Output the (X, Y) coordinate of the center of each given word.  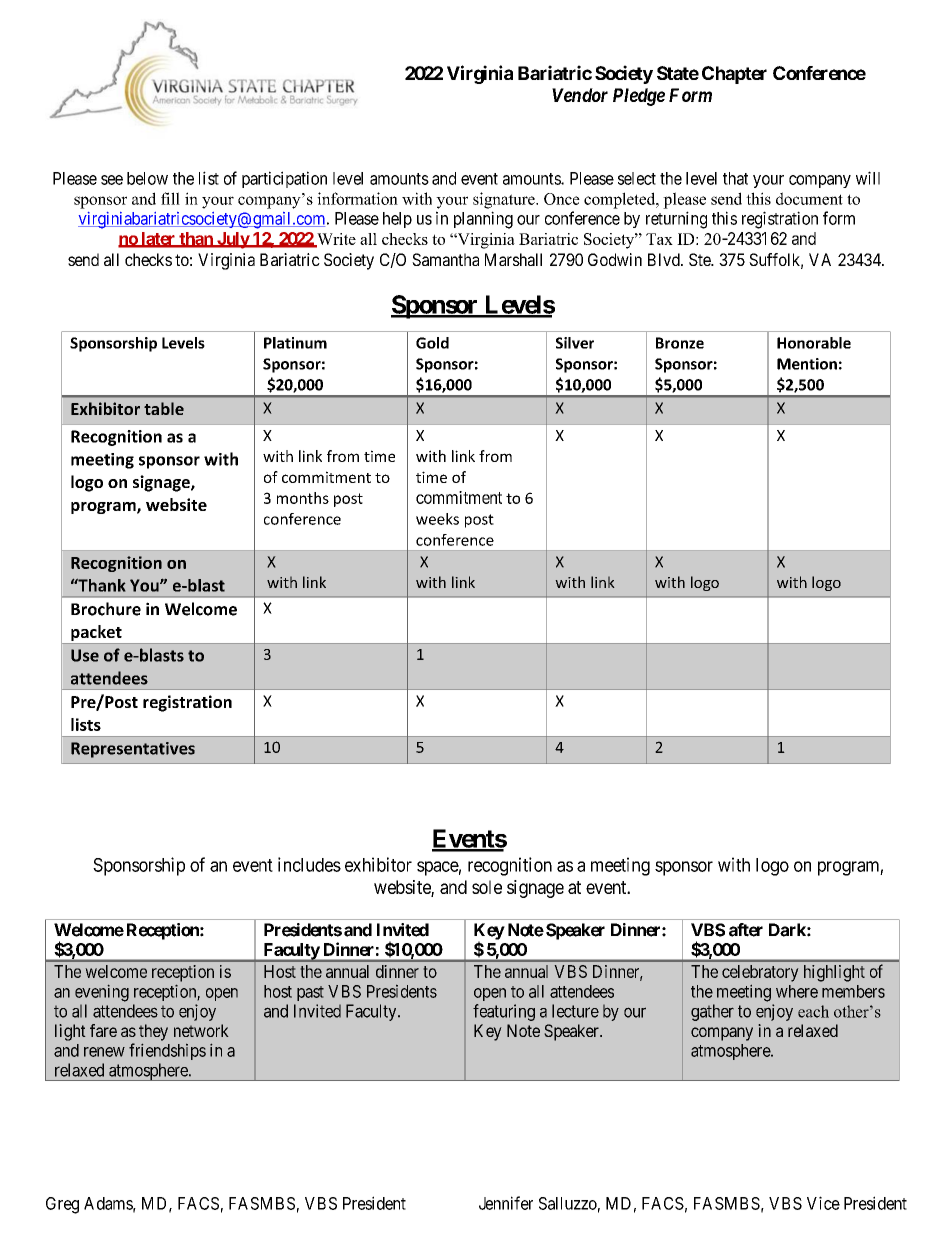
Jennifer (506, 1203)
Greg (62, 1205)
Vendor (580, 95)
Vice (823, 1203)
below (147, 178)
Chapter (734, 75)
